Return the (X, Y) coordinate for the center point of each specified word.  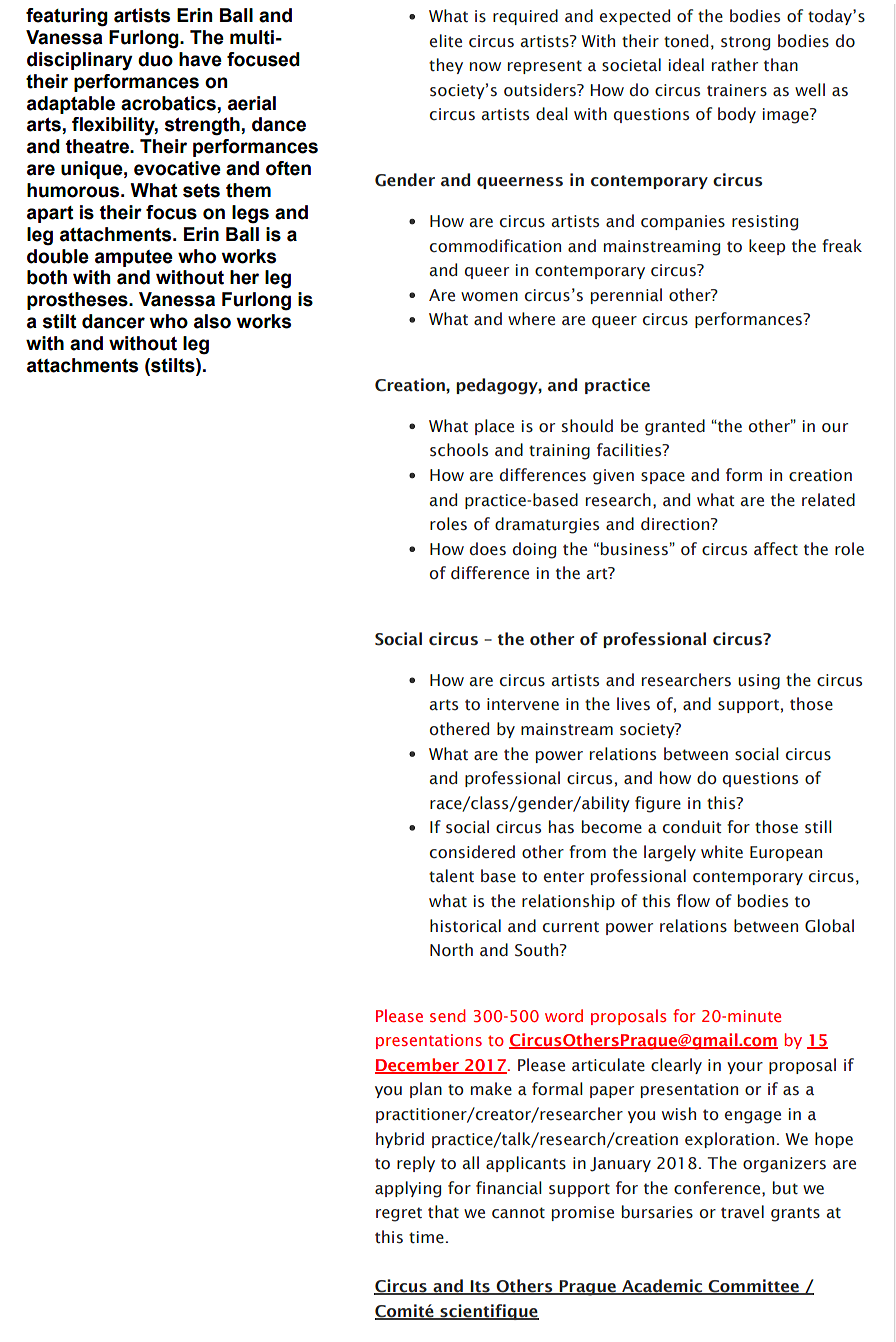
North (451, 950)
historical (465, 926)
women (489, 297)
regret (399, 1214)
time (426, 1237)
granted (675, 427)
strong (745, 43)
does (488, 549)
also (212, 321)
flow (693, 901)
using (759, 682)
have (200, 59)
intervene (523, 704)
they (446, 66)
